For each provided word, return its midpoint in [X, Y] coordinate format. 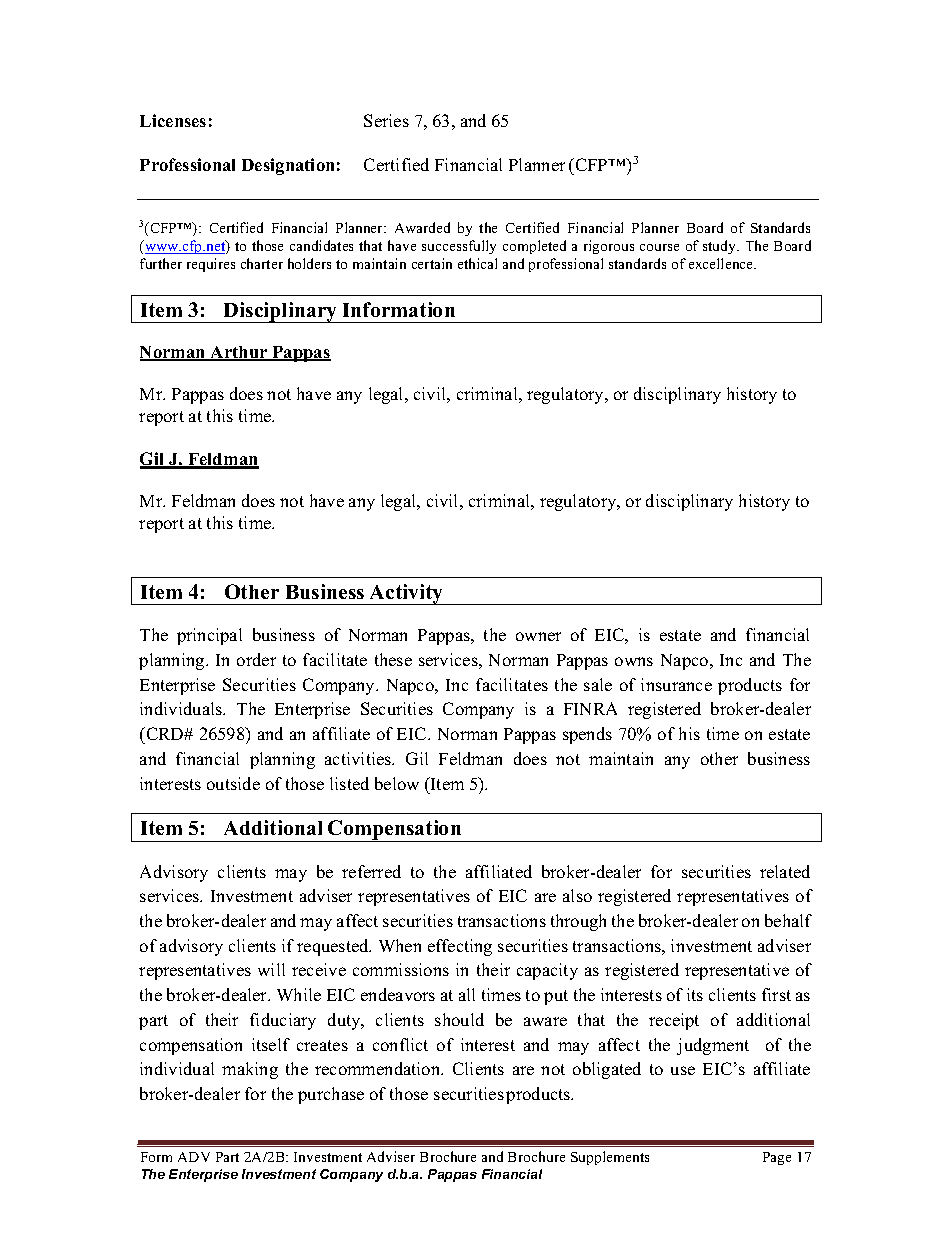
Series [386, 120]
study [721, 247]
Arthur [239, 353]
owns [634, 661]
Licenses [173, 120]
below [397, 783]
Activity [406, 594]
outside [233, 783]
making [250, 1070]
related [785, 871]
